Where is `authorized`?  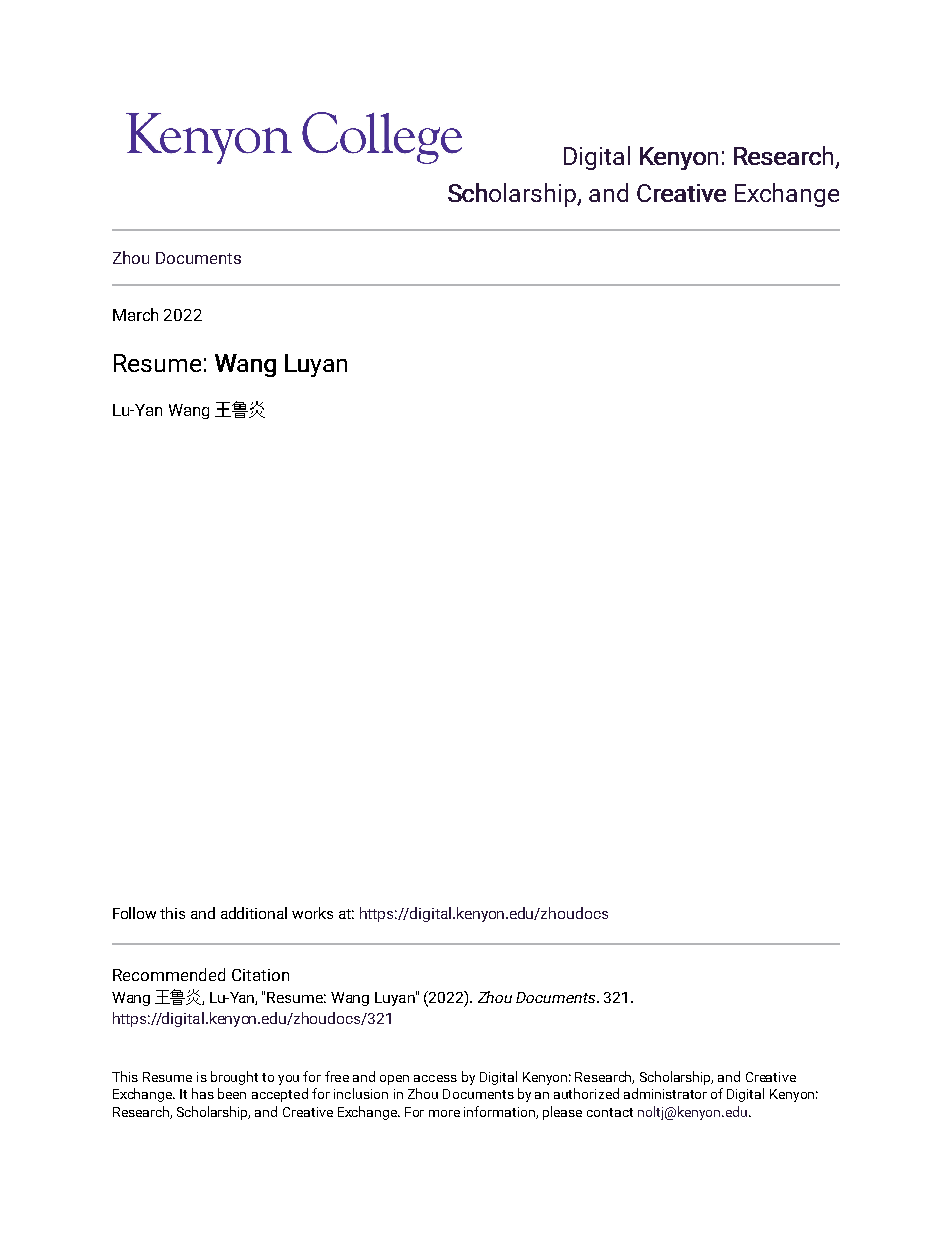
authorized is located at coordinates (586, 1093).
